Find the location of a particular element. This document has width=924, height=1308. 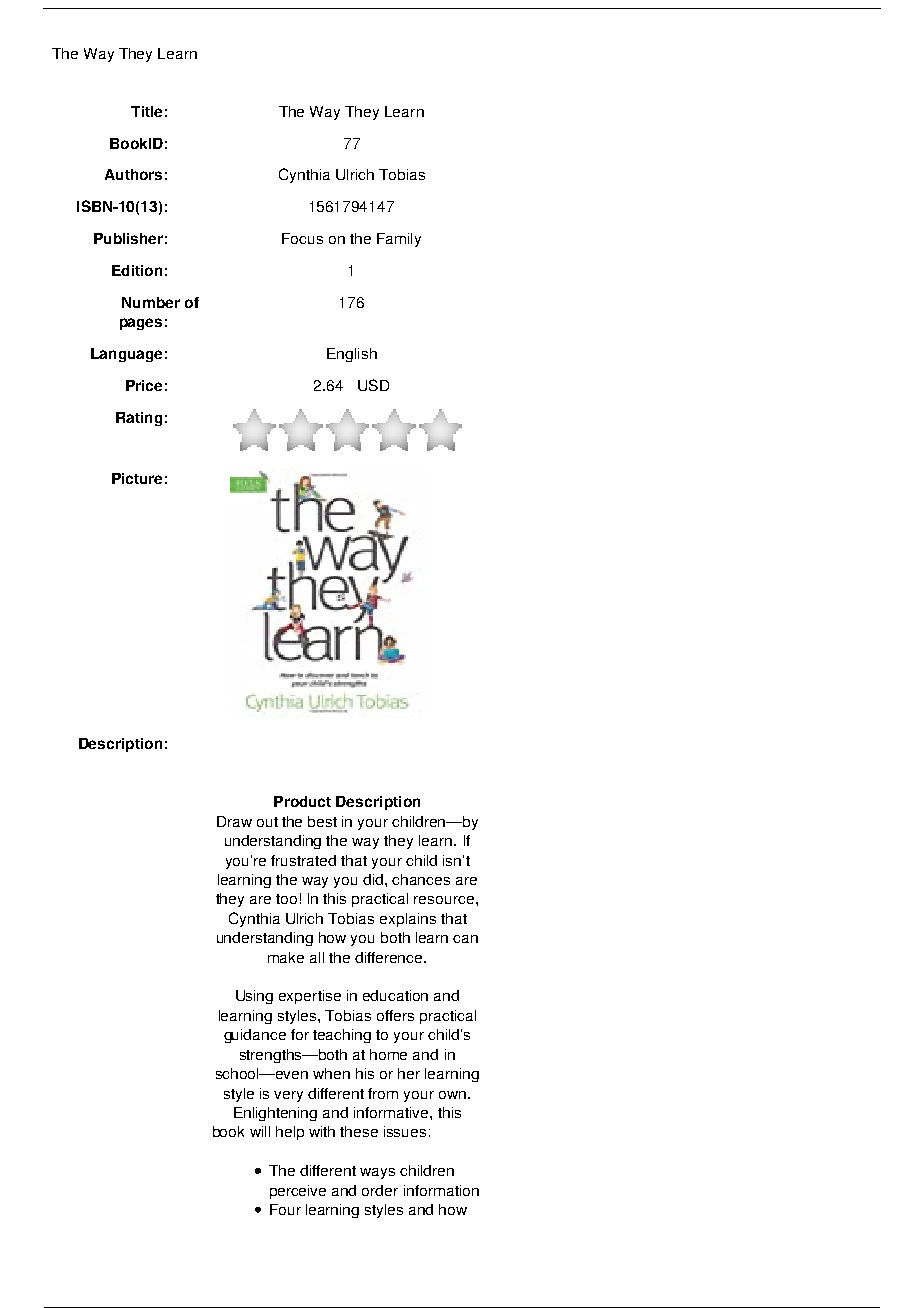

too is located at coordinates (286, 899).
